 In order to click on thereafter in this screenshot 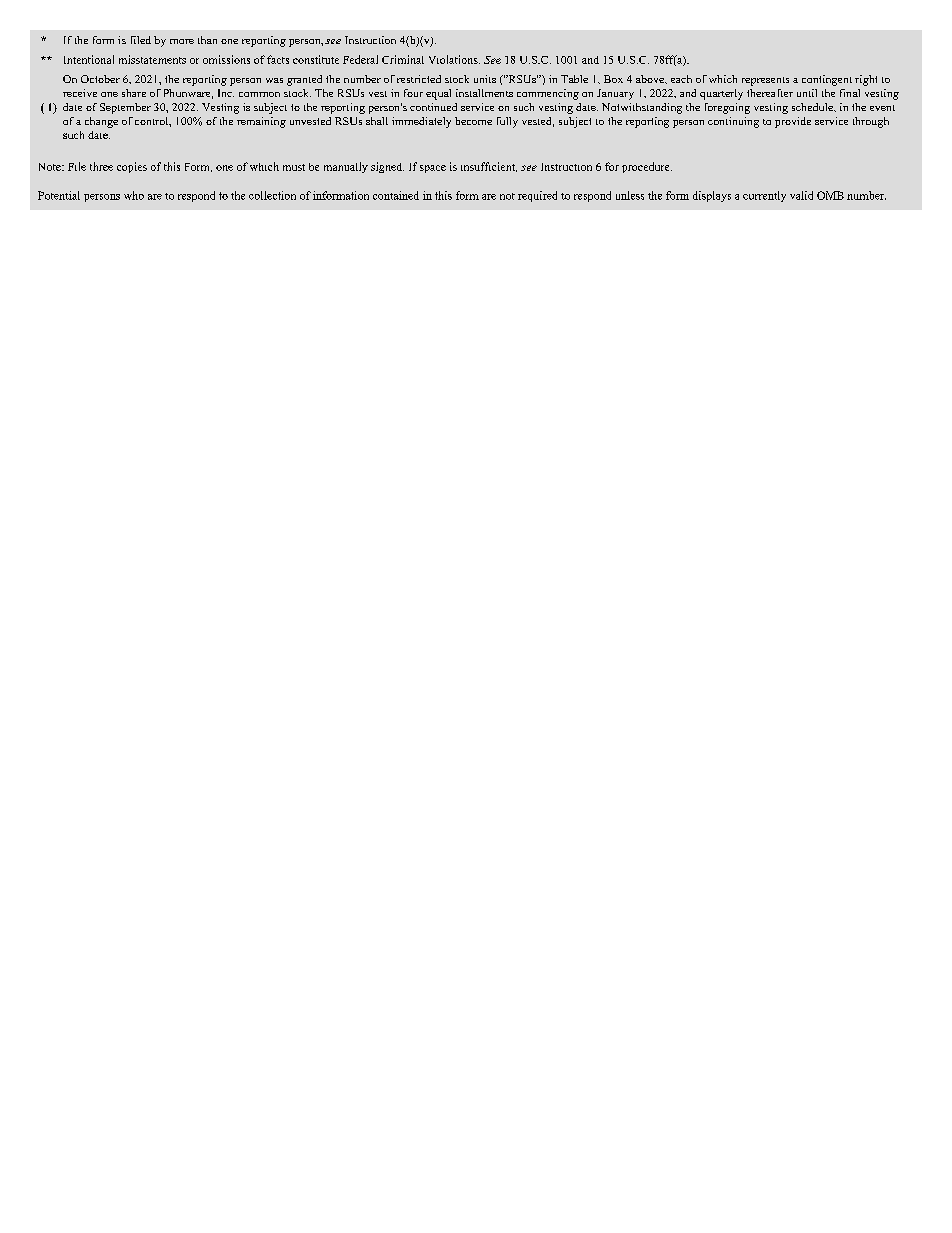, I will do `click(770, 93)`.
